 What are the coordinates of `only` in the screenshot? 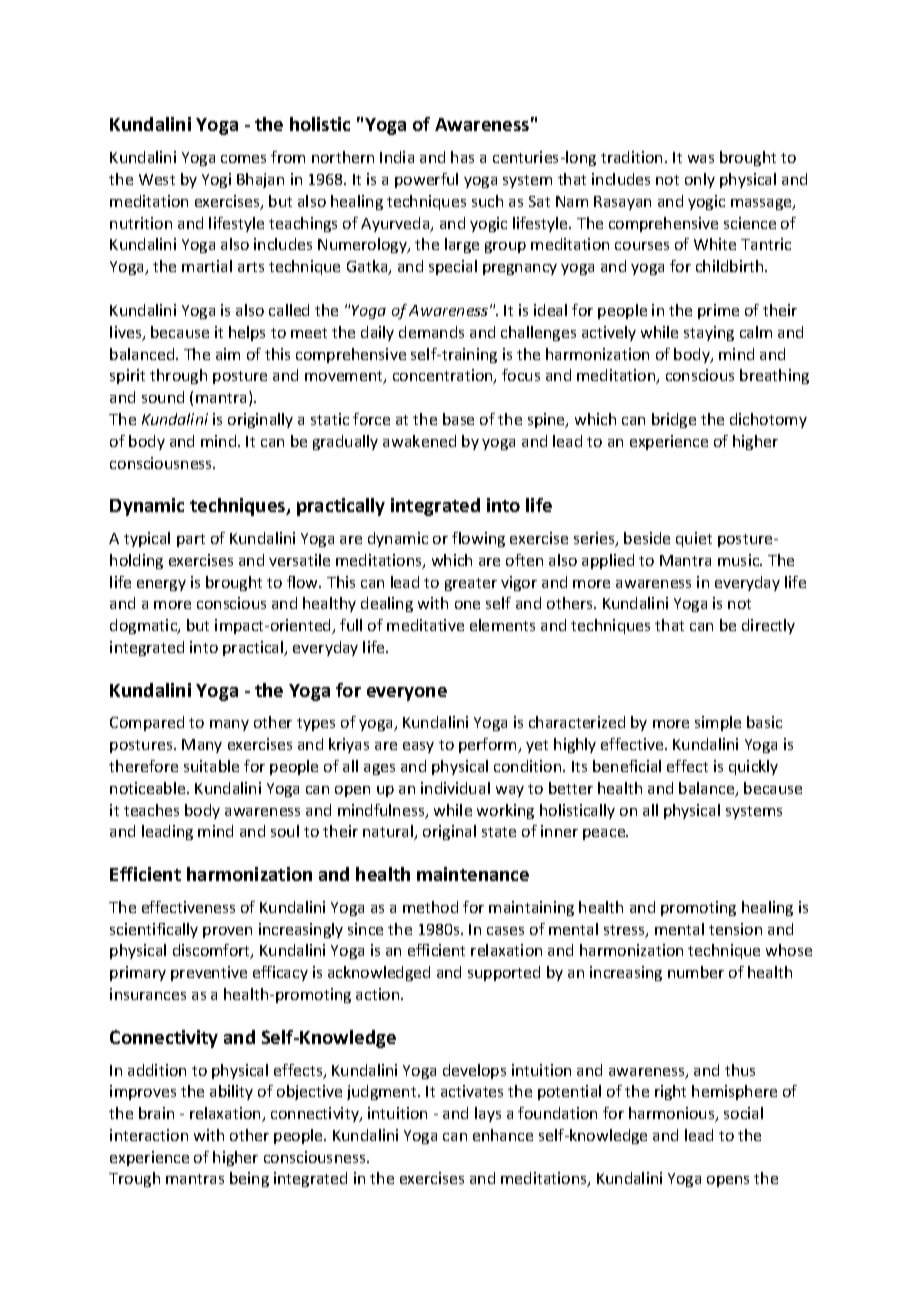 It's located at (700, 180).
